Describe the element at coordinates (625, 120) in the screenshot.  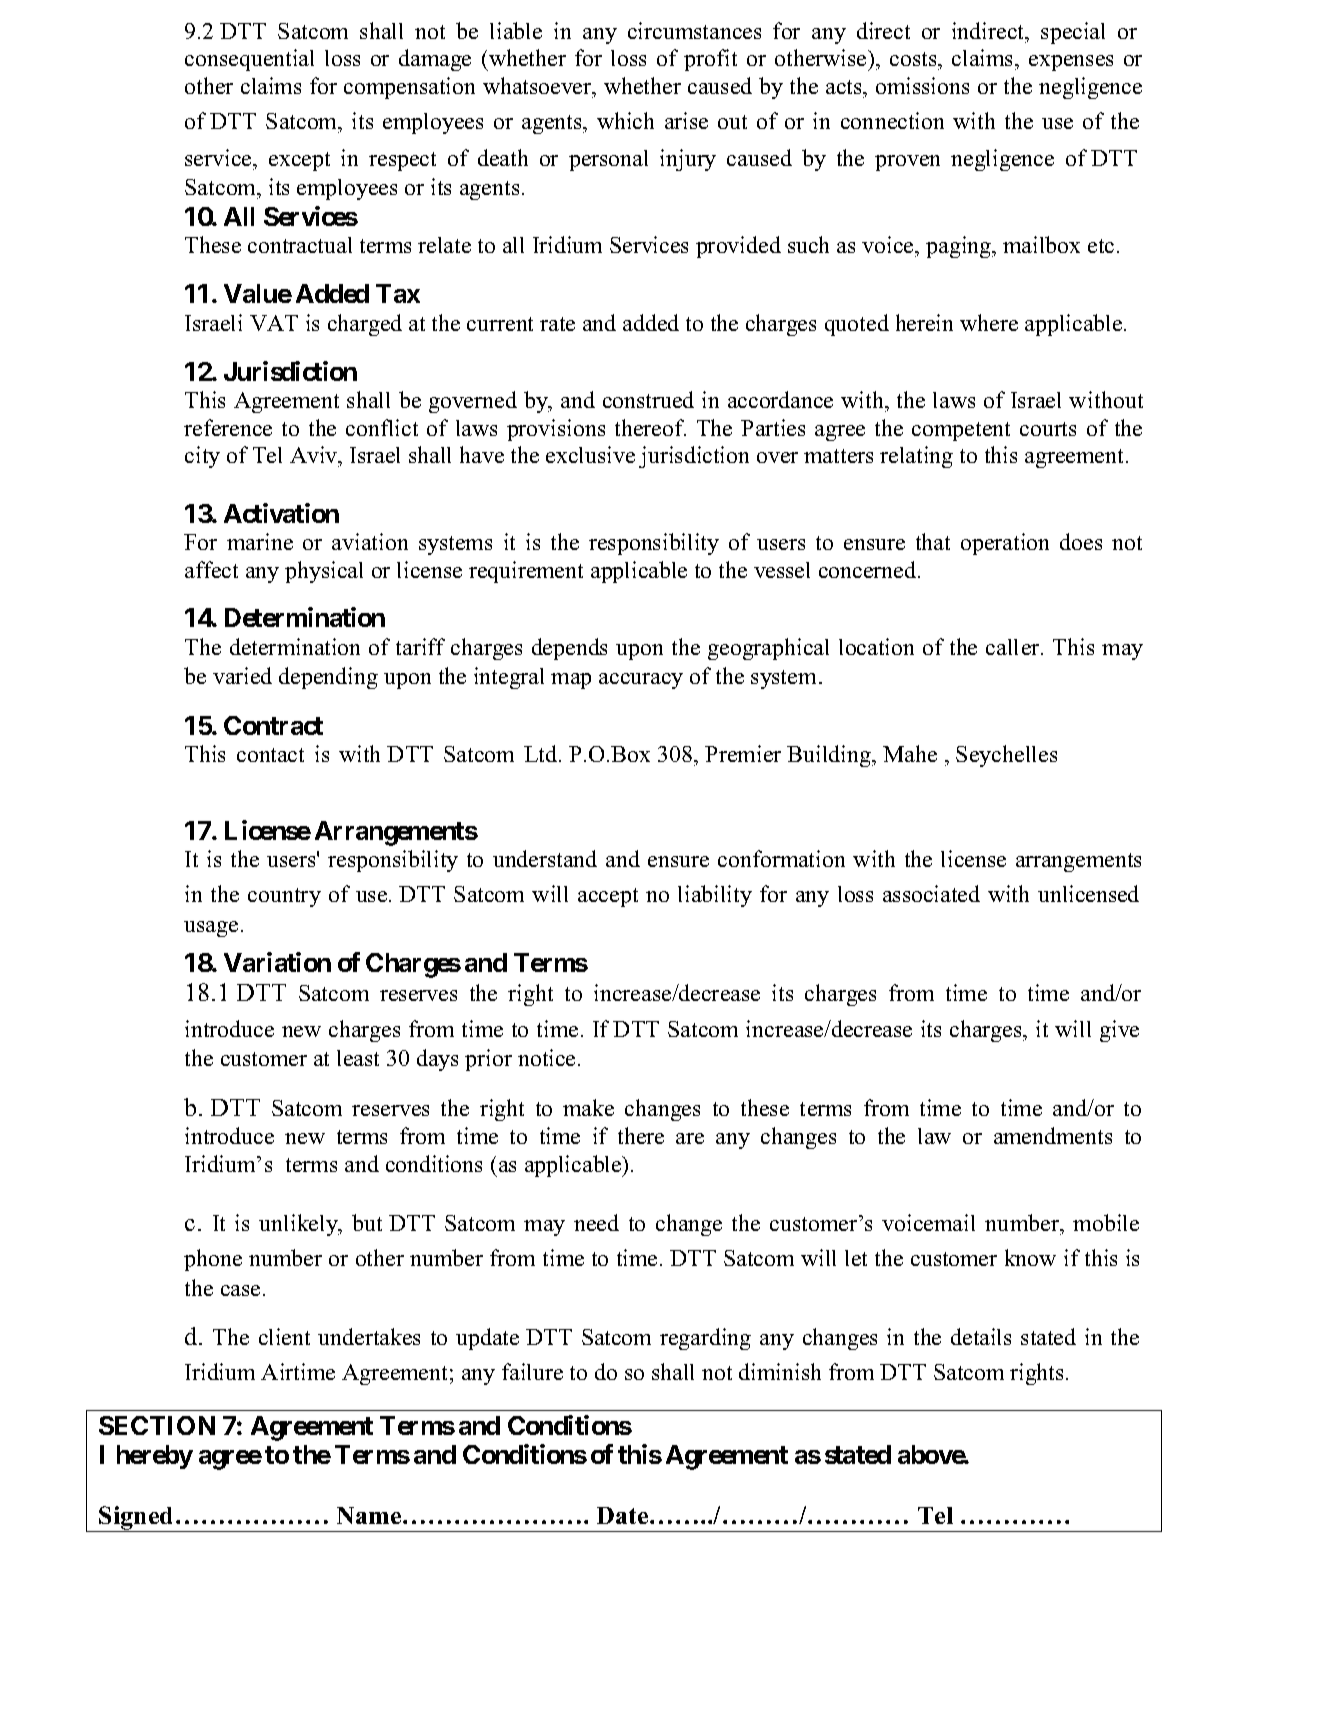
I see `which` at that location.
